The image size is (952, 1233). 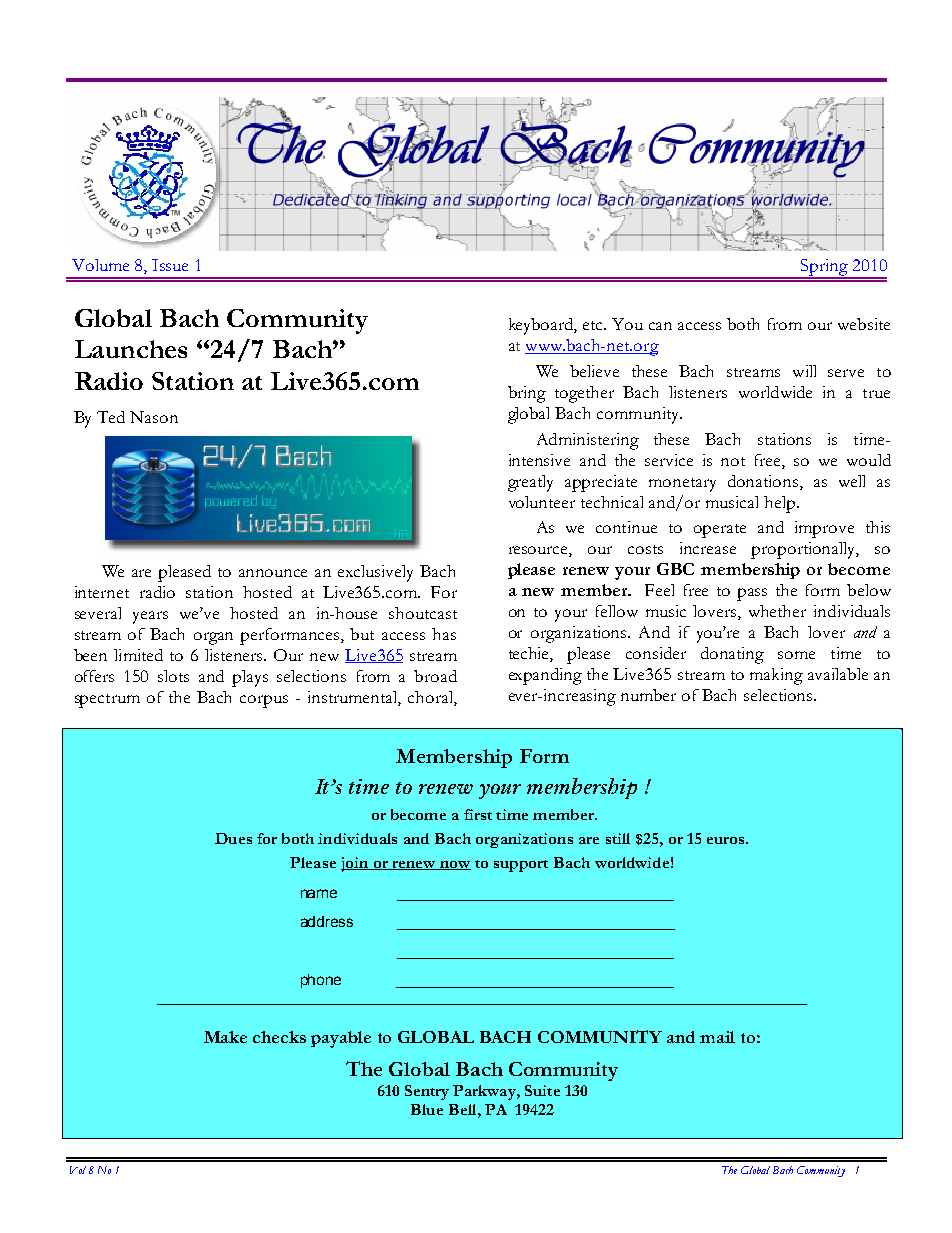 What do you see at coordinates (618, 838) in the image?
I see `still` at bounding box center [618, 838].
